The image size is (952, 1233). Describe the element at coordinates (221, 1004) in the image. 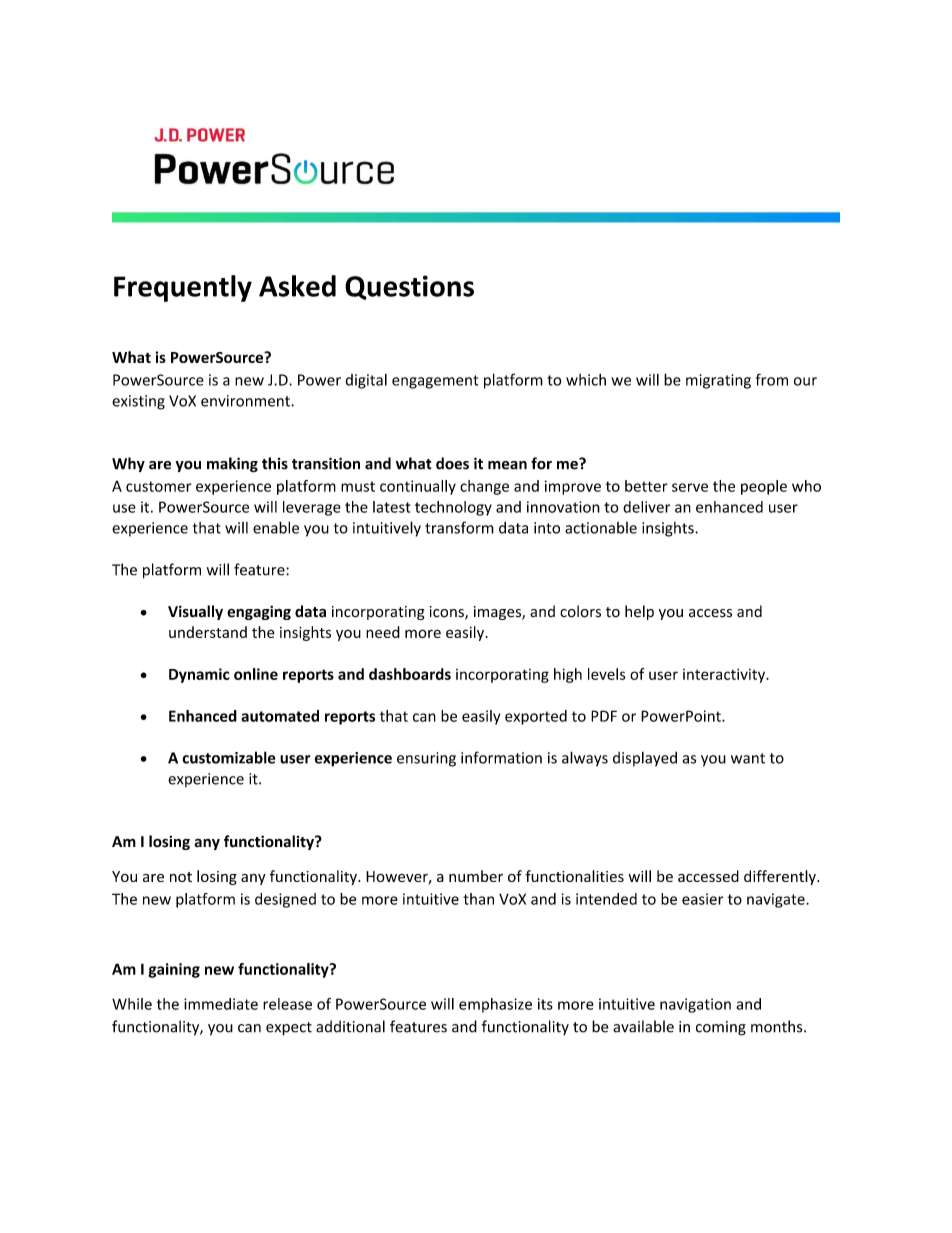

I see `immediate` at that location.
